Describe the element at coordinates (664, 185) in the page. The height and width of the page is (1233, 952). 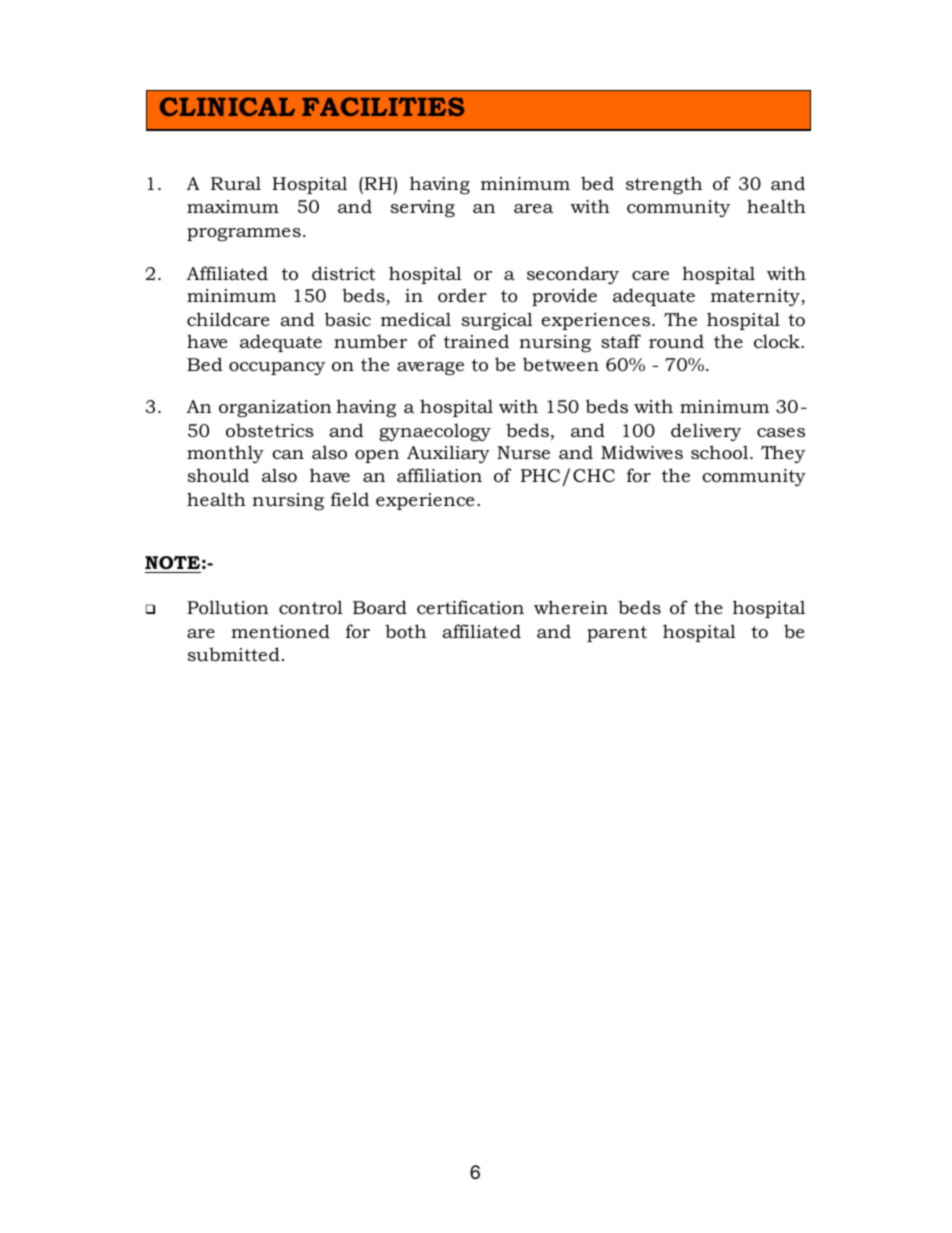
I see `strength` at that location.
